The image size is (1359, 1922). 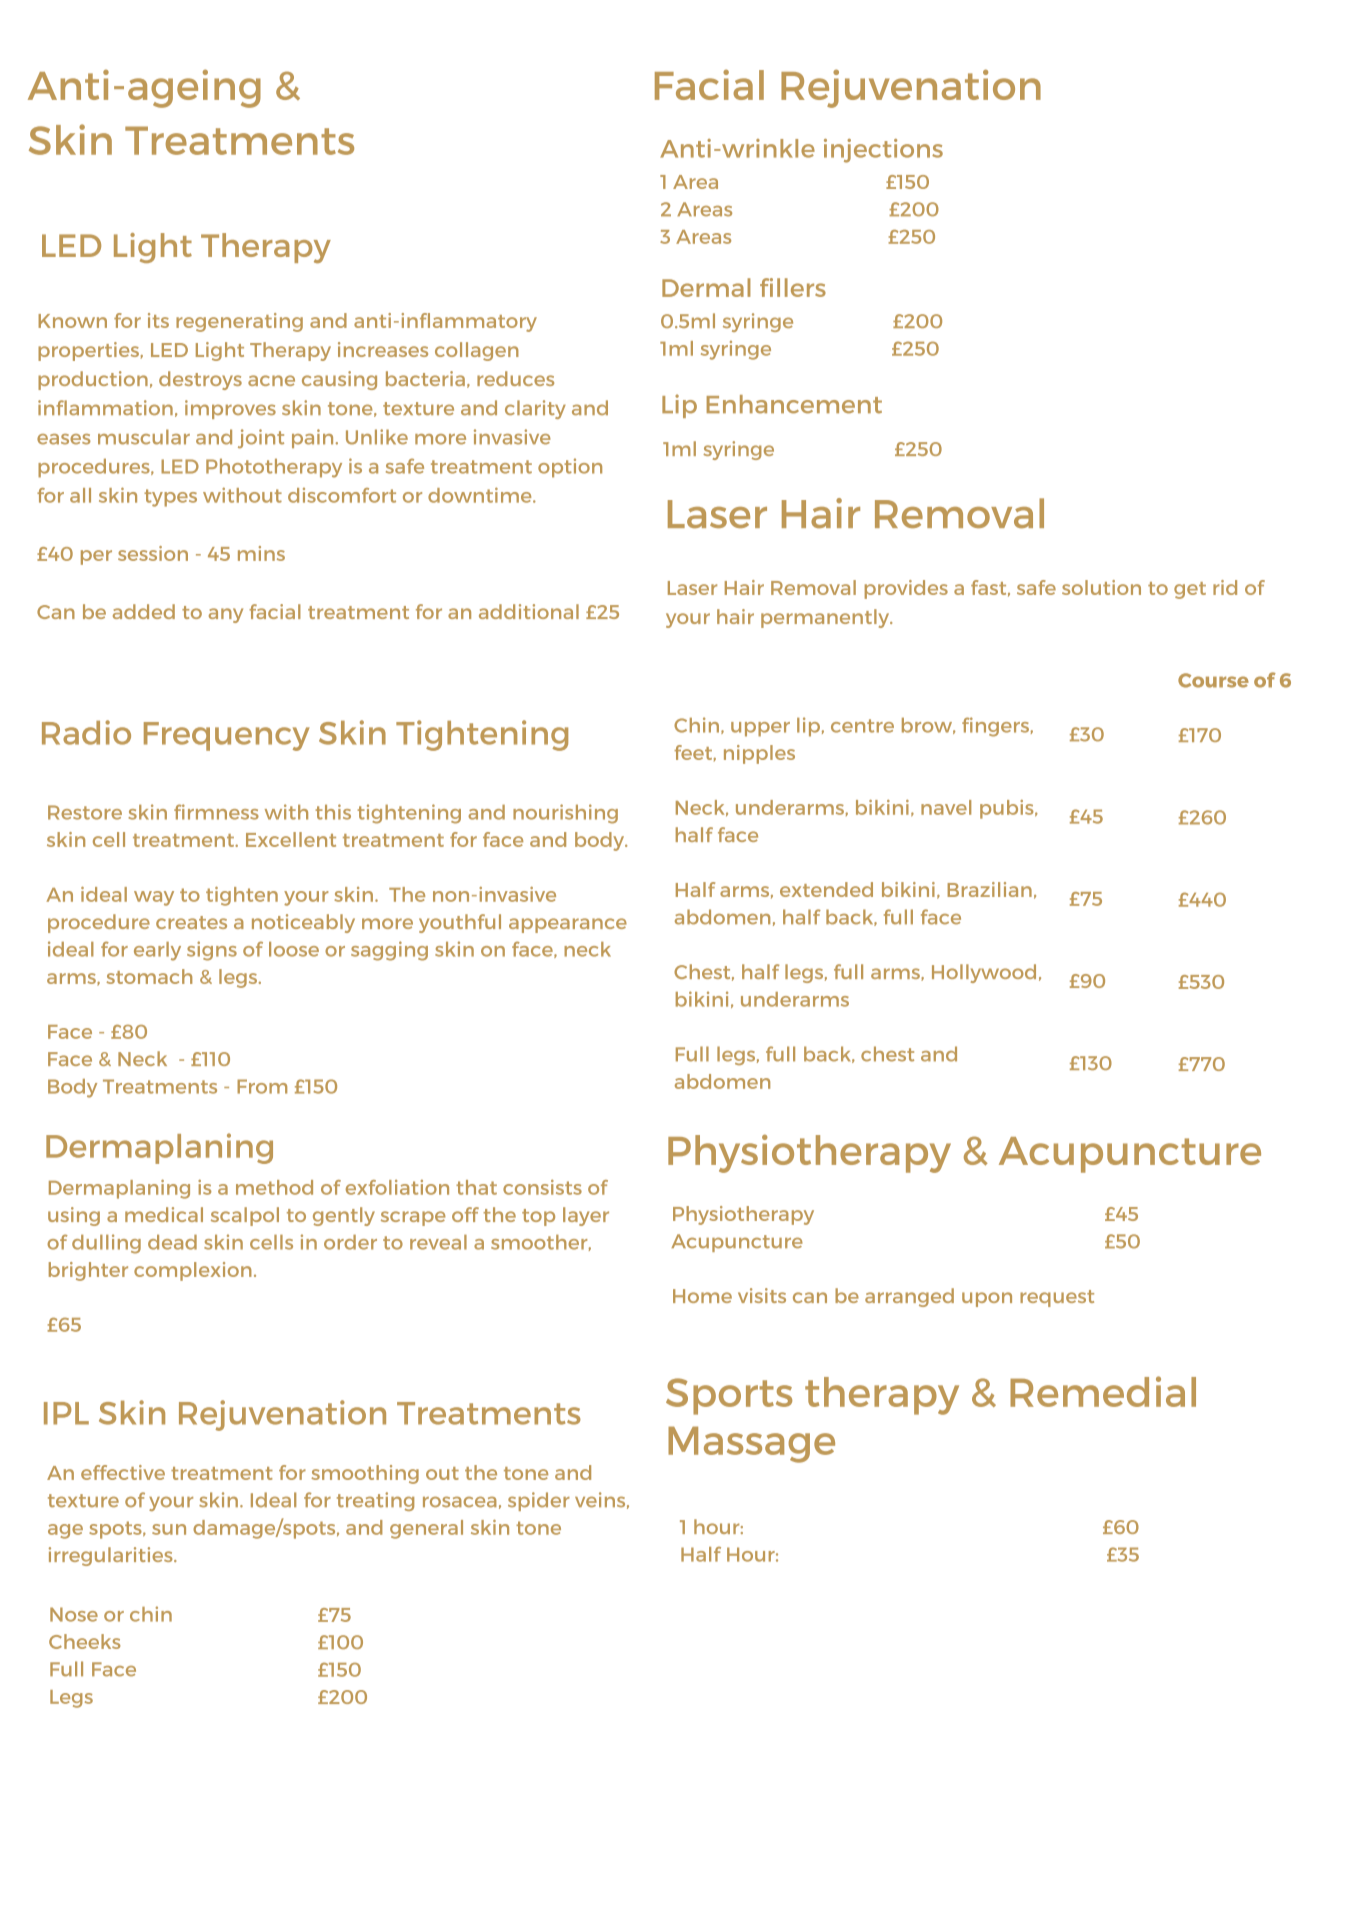 I want to click on any, so click(x=226, y=615).
